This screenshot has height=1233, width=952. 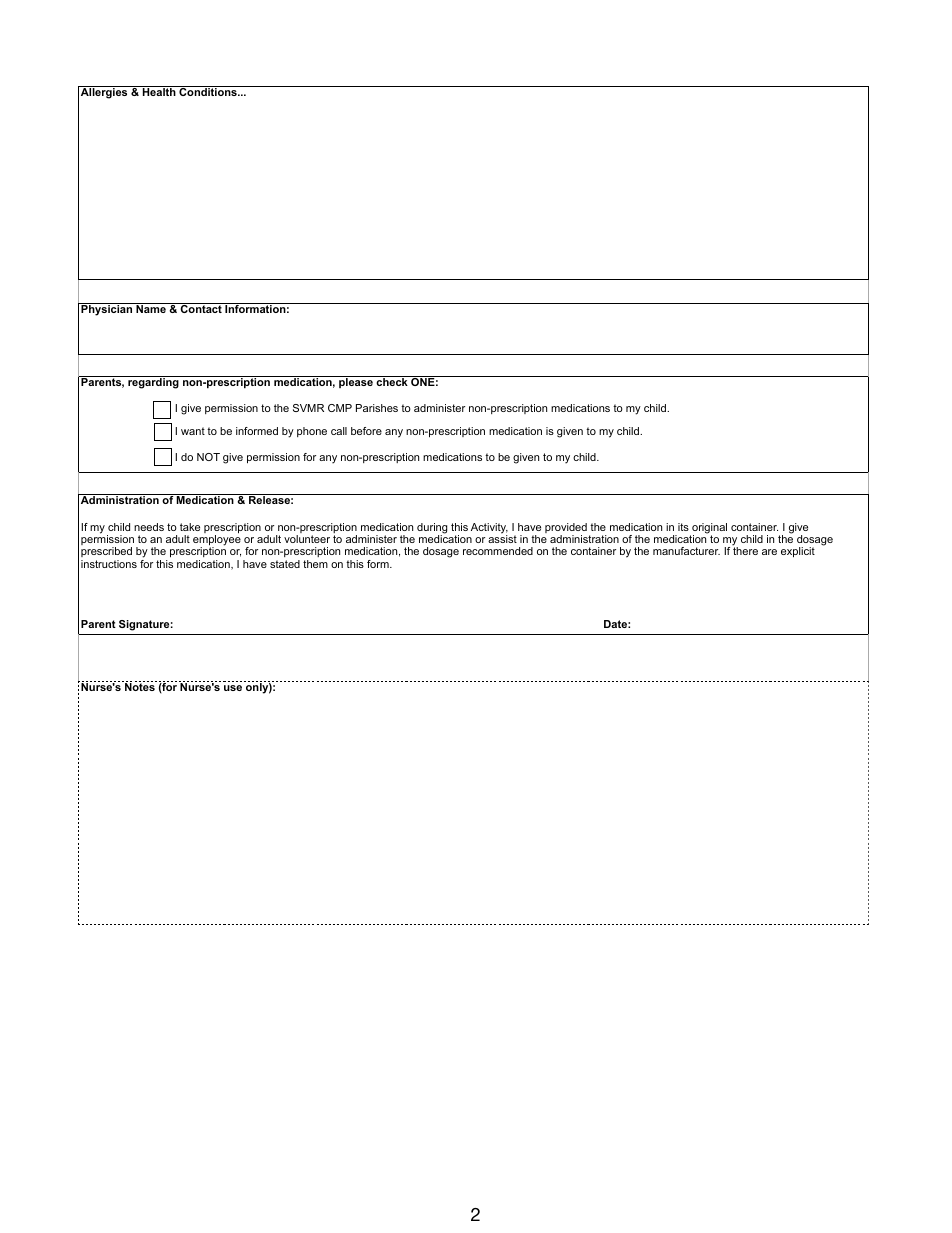 I want to click on before, so click(x=366, y=431).
